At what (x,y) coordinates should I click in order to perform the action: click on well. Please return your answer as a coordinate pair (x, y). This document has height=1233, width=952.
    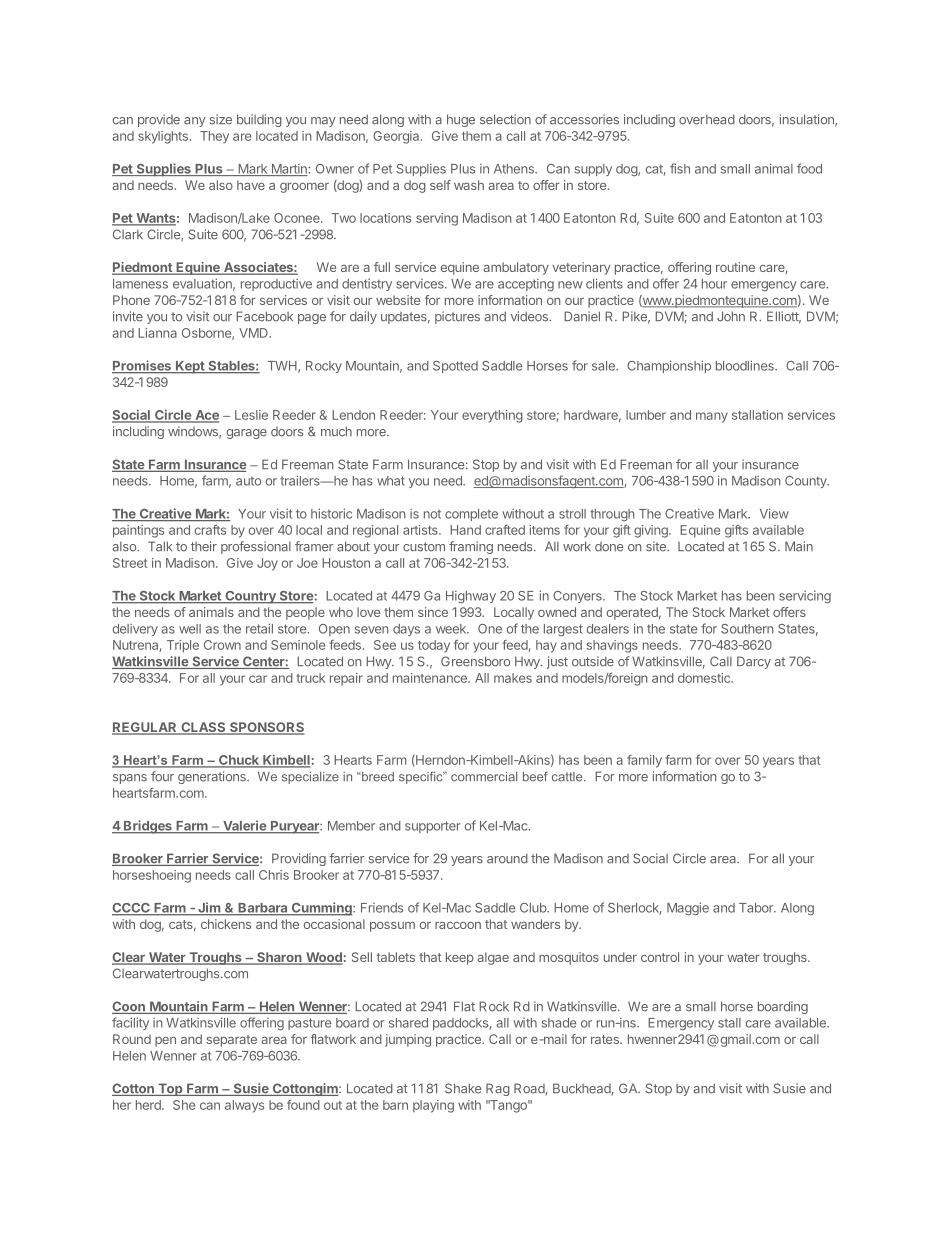
    Looking at the image, I should click on (190, 629).
